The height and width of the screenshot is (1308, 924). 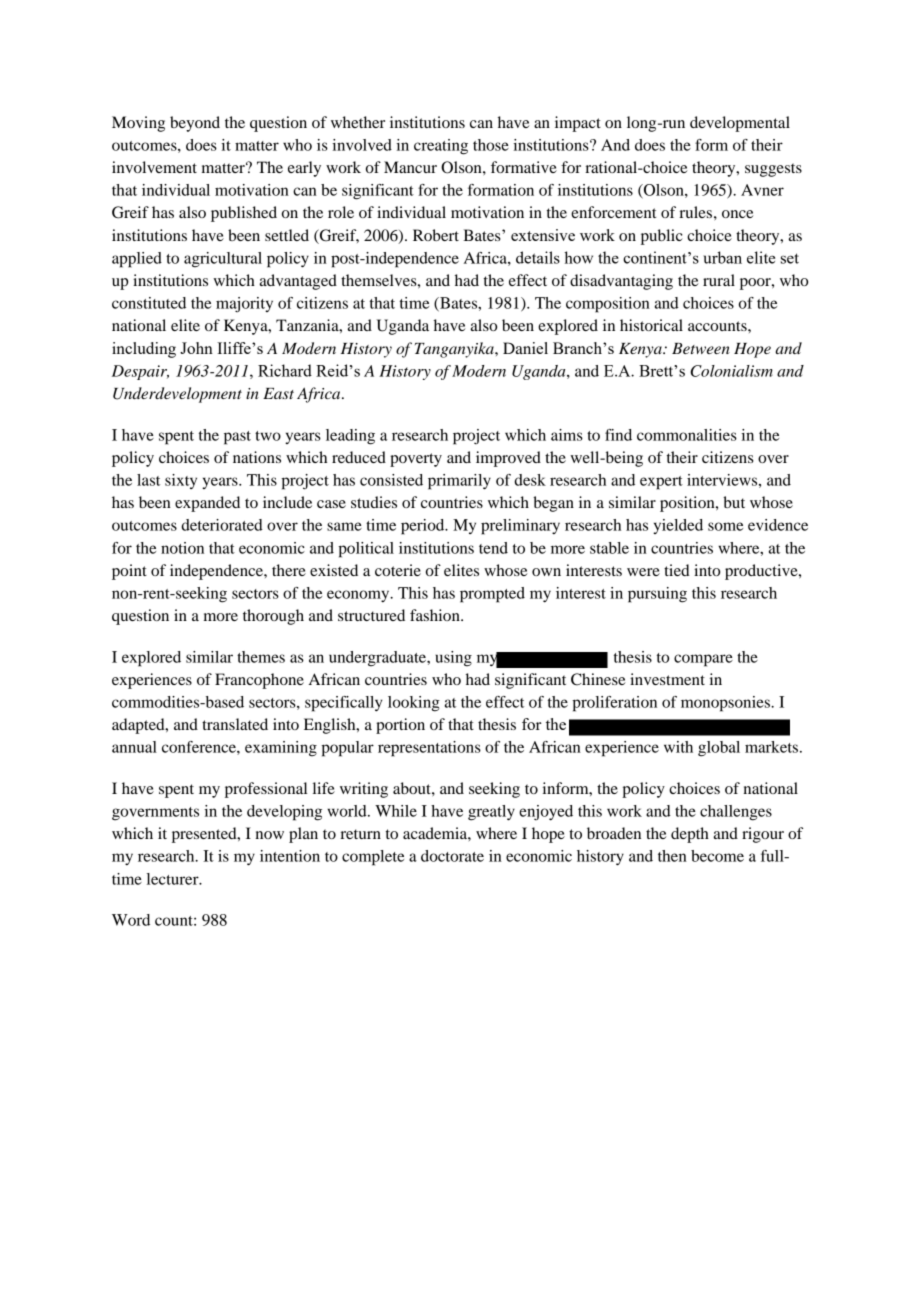 What do you see at coordinates (429, 749) in the screenshot?
I see `representations` at bounding box center [429, 749].
